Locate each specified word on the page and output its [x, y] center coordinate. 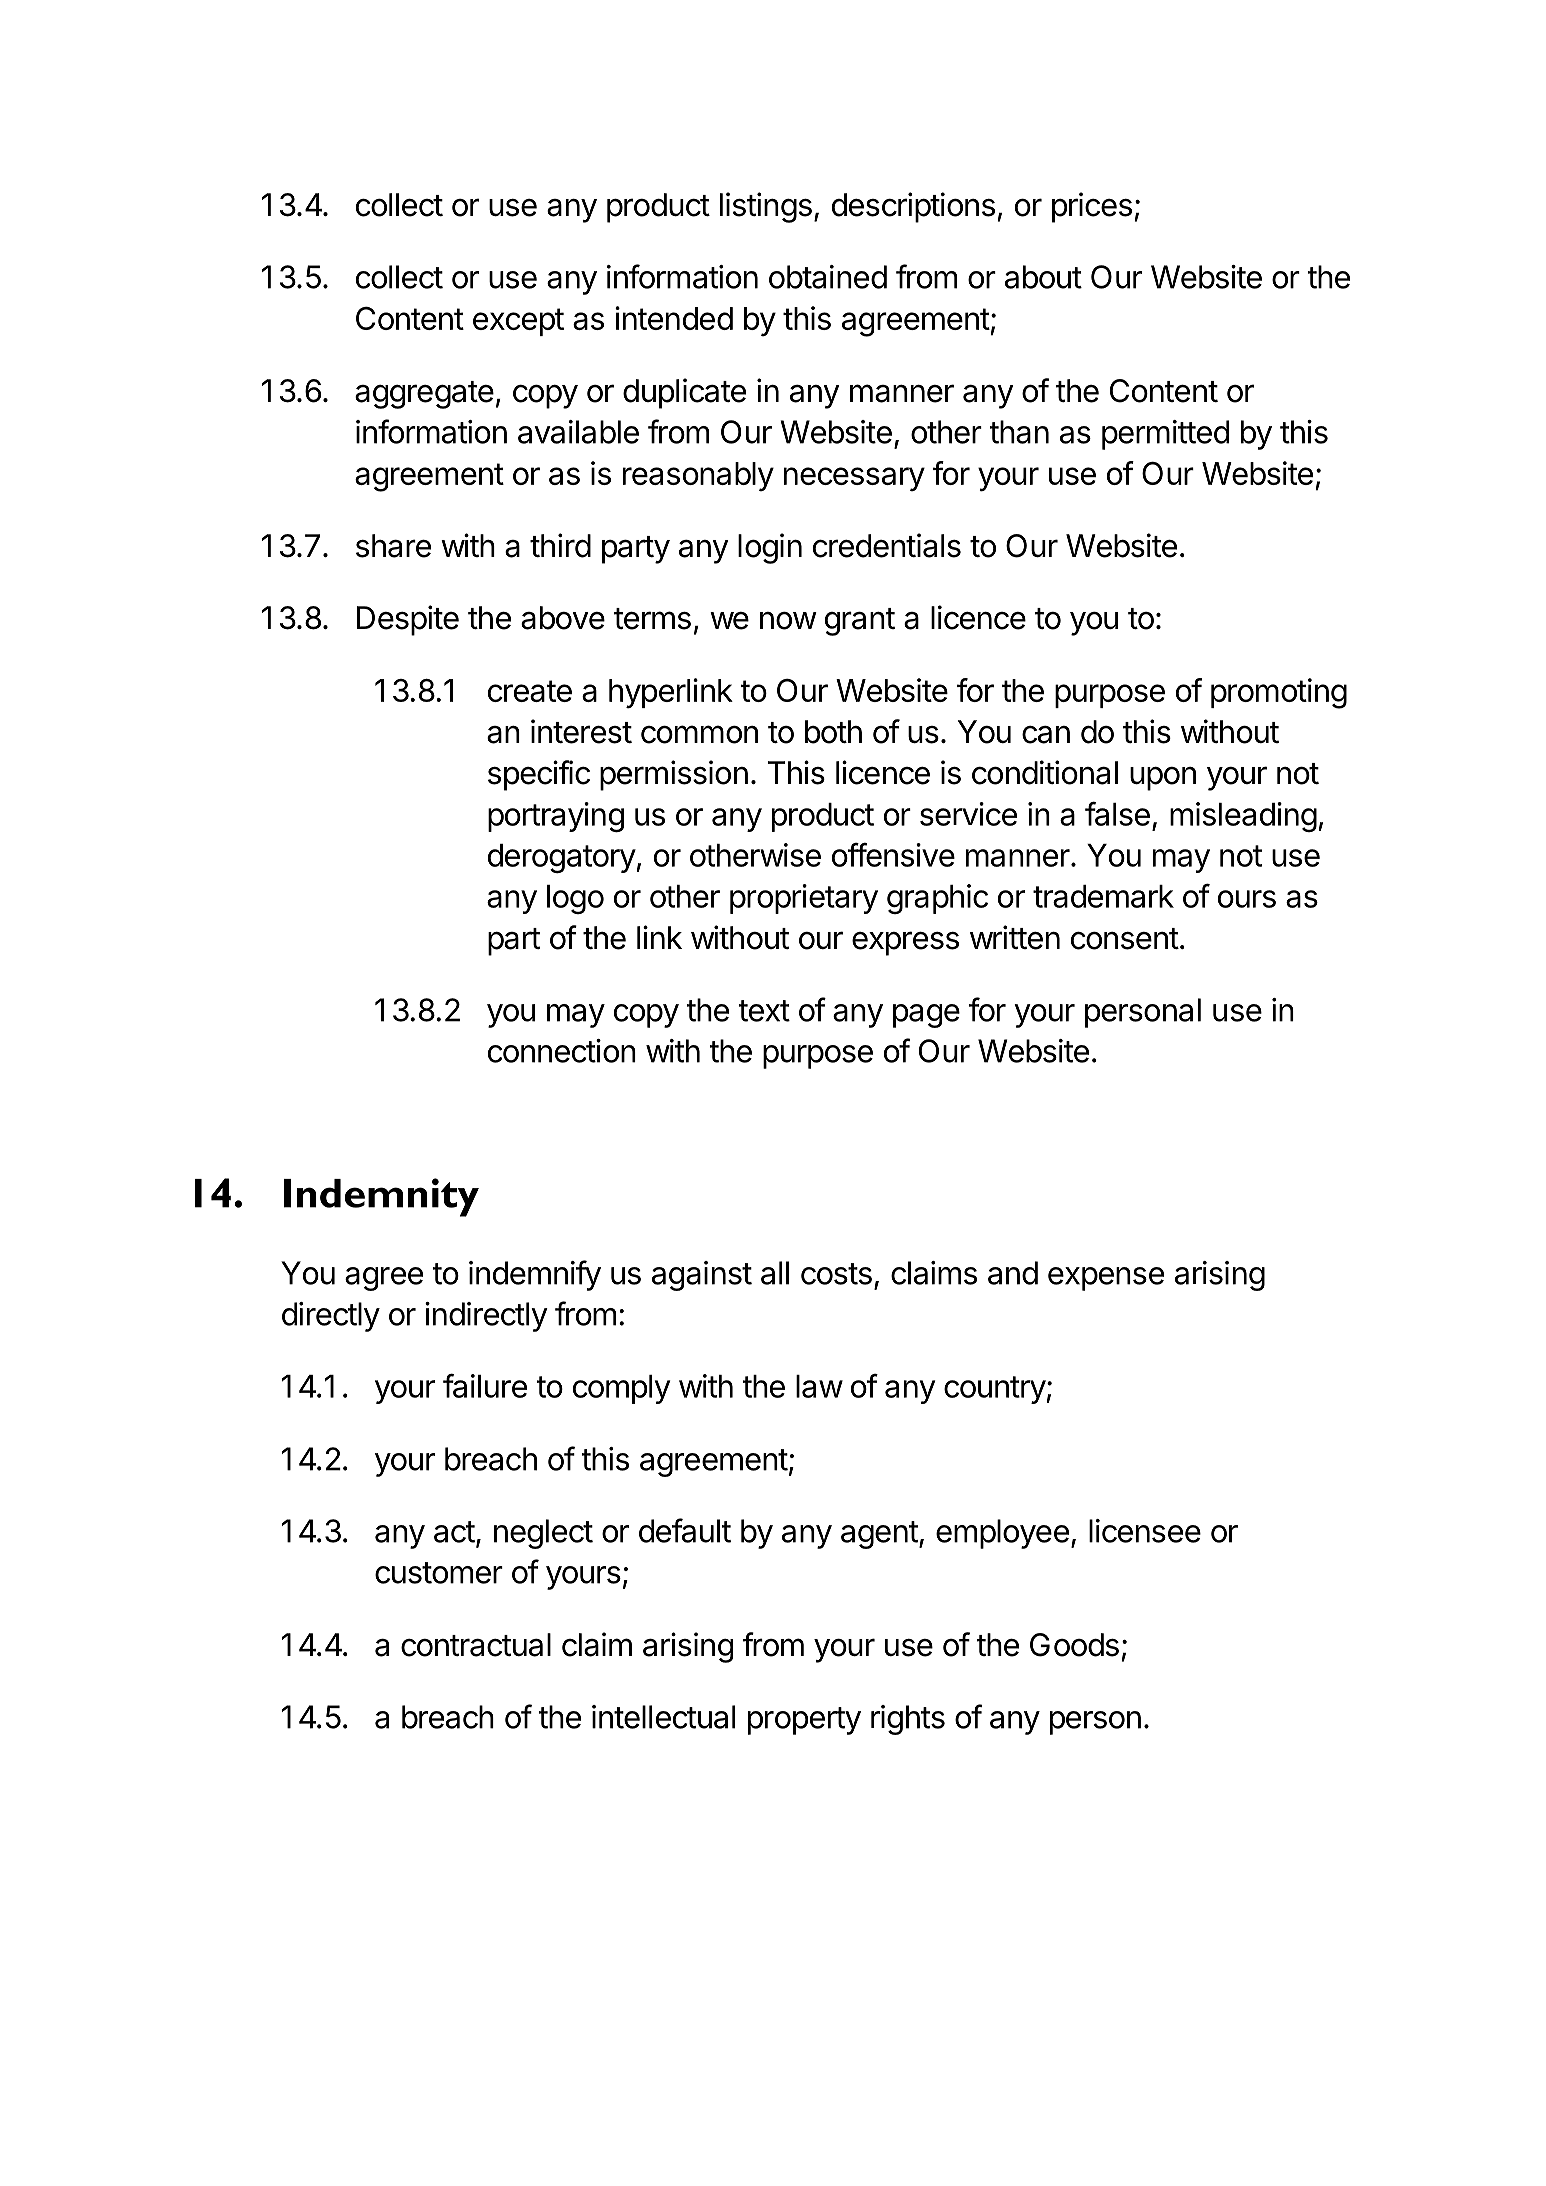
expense [1106, 1279]
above [563, 618]
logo [575, 899]
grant [860, 622]
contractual [476, 1645]
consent [1125, 939]
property [804, 1721]
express [905, 943]
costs [836, 1274]
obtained [828, 277]
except [518, 322]
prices [1092, 207]
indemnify [535, 1275]
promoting [1279, 693]
